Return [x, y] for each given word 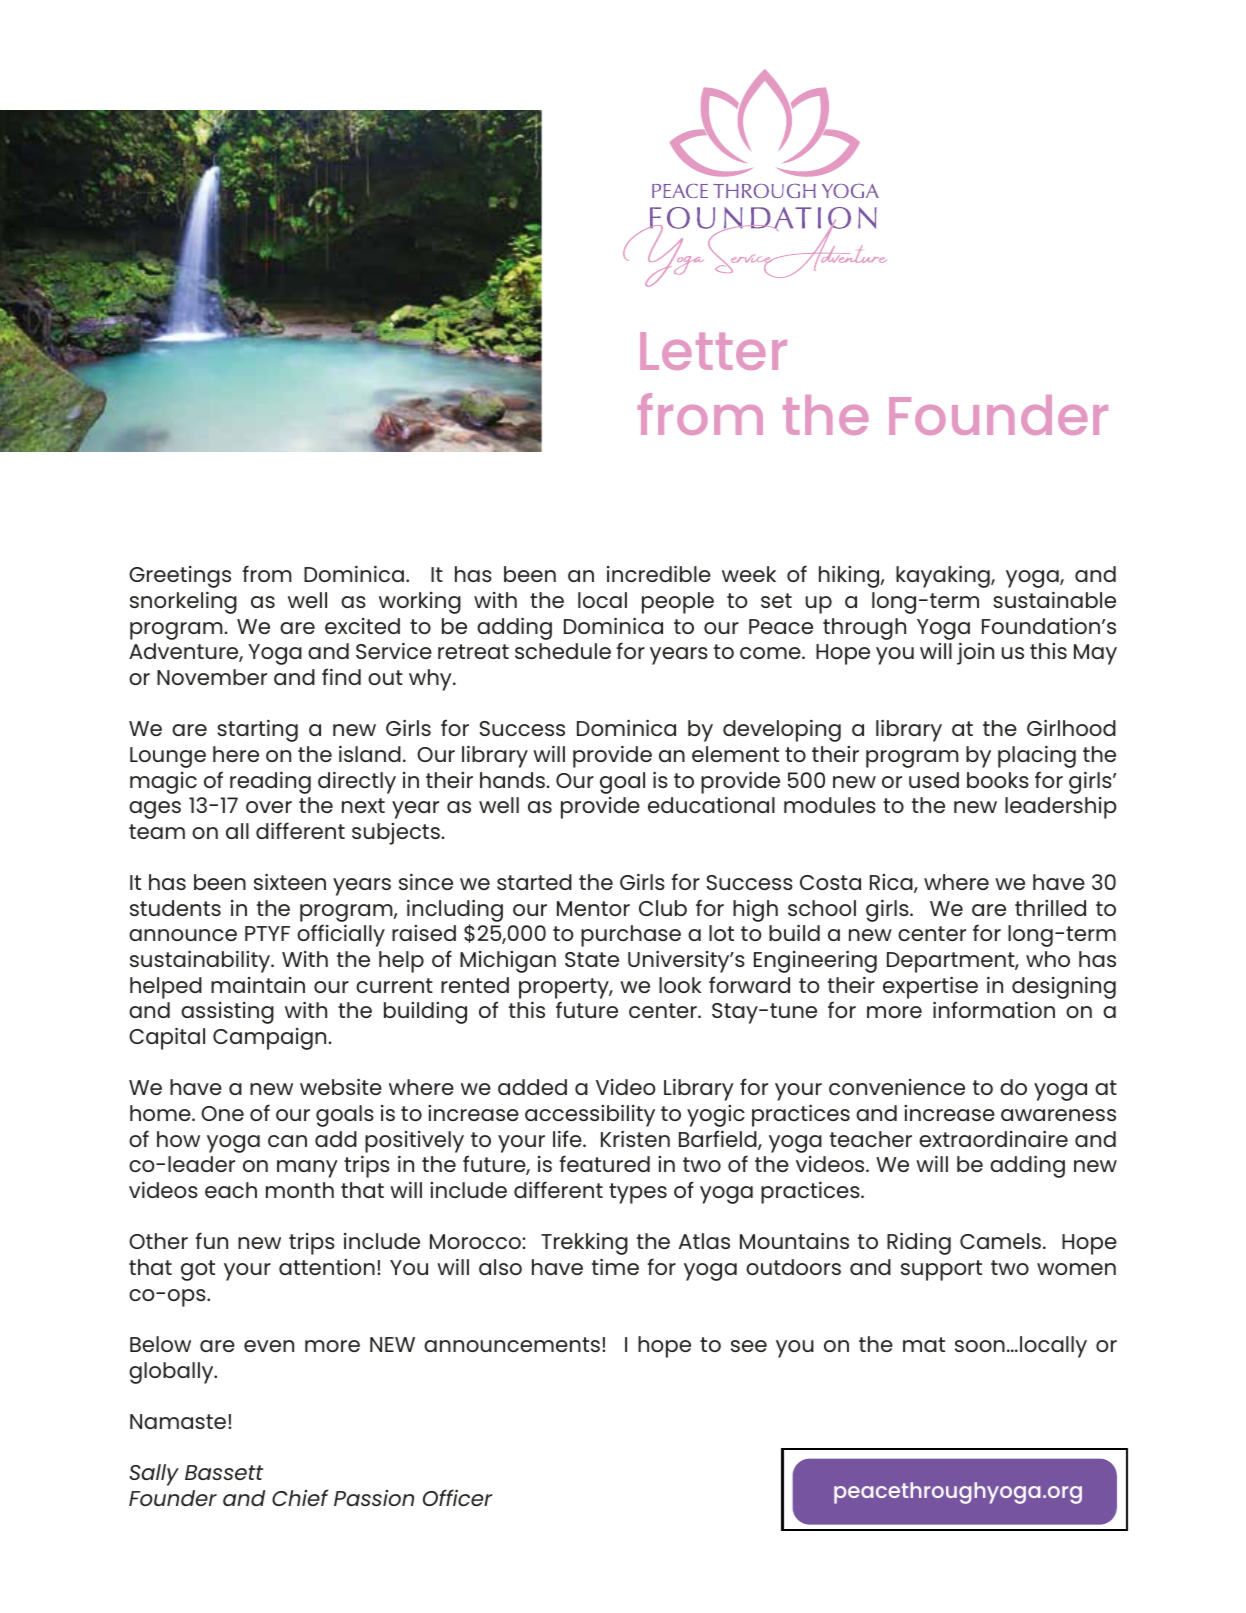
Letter [713, 351]
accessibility [590, 1115]
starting [257, 730]
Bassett [224, 1472]
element [735, 754]
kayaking [944, 576]
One [222, 1113]
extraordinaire [993, 1138]
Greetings [180, 577]
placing [1037, 756]
